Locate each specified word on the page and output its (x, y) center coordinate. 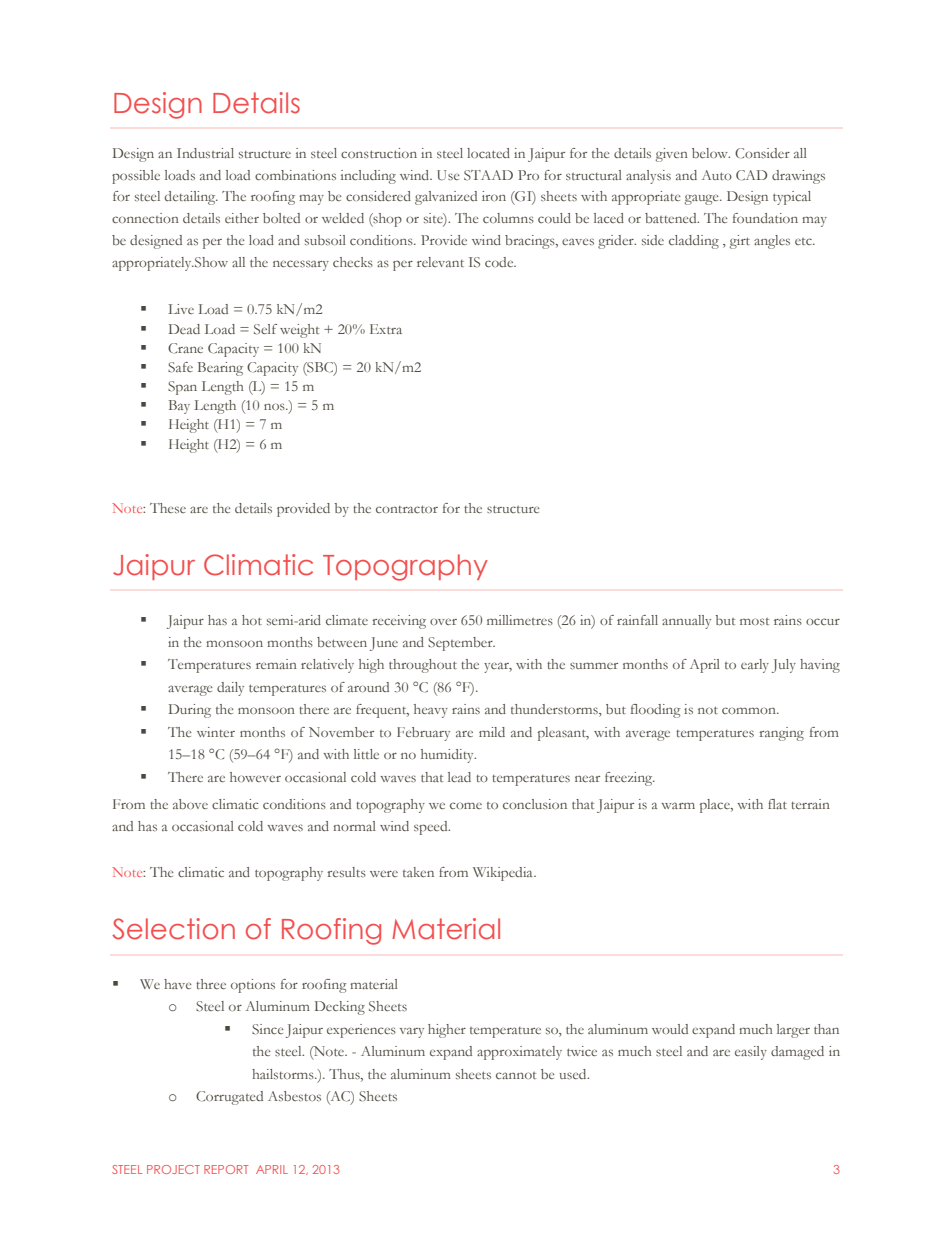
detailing (191, 198)
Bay (179, 407)
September (461, 644)
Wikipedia (504, 874)
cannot (516, 1075)
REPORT (226, 1169)
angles (772, 242)
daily (230, 689)
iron (494, 196)
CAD (751, 175)
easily (751, 1053)
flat (777, 804)
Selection (173, 929)
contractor (407, 509)
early (755, 666)
